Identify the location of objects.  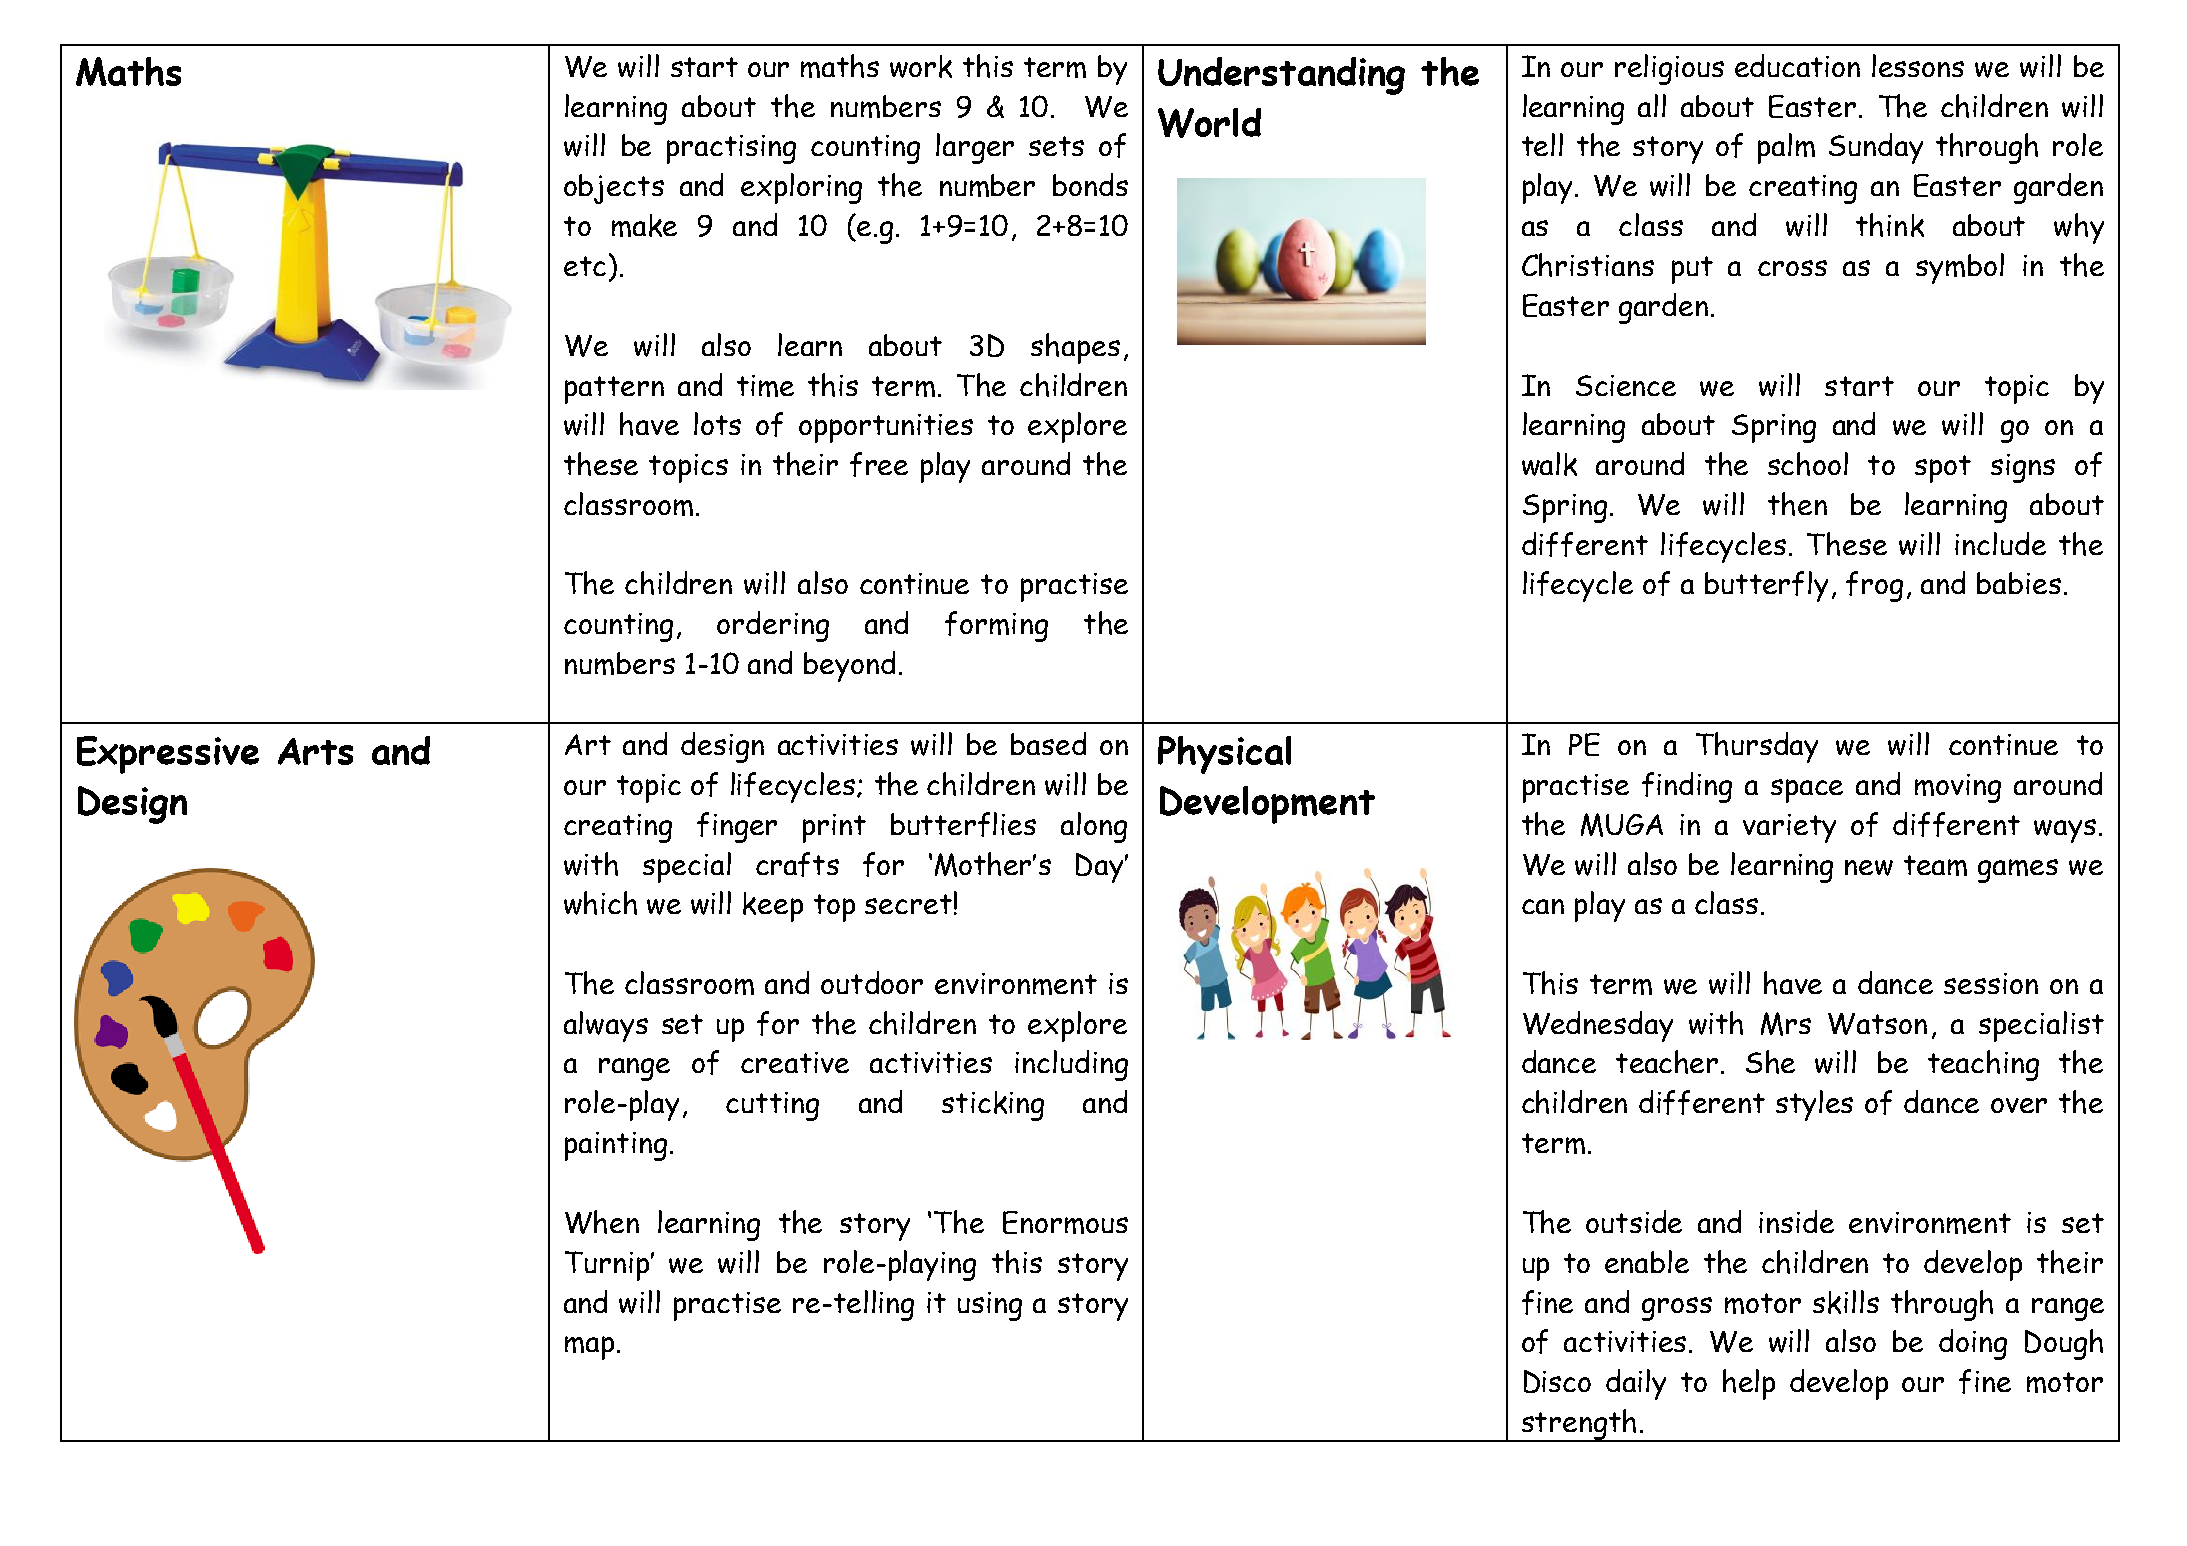
(614, 189).
